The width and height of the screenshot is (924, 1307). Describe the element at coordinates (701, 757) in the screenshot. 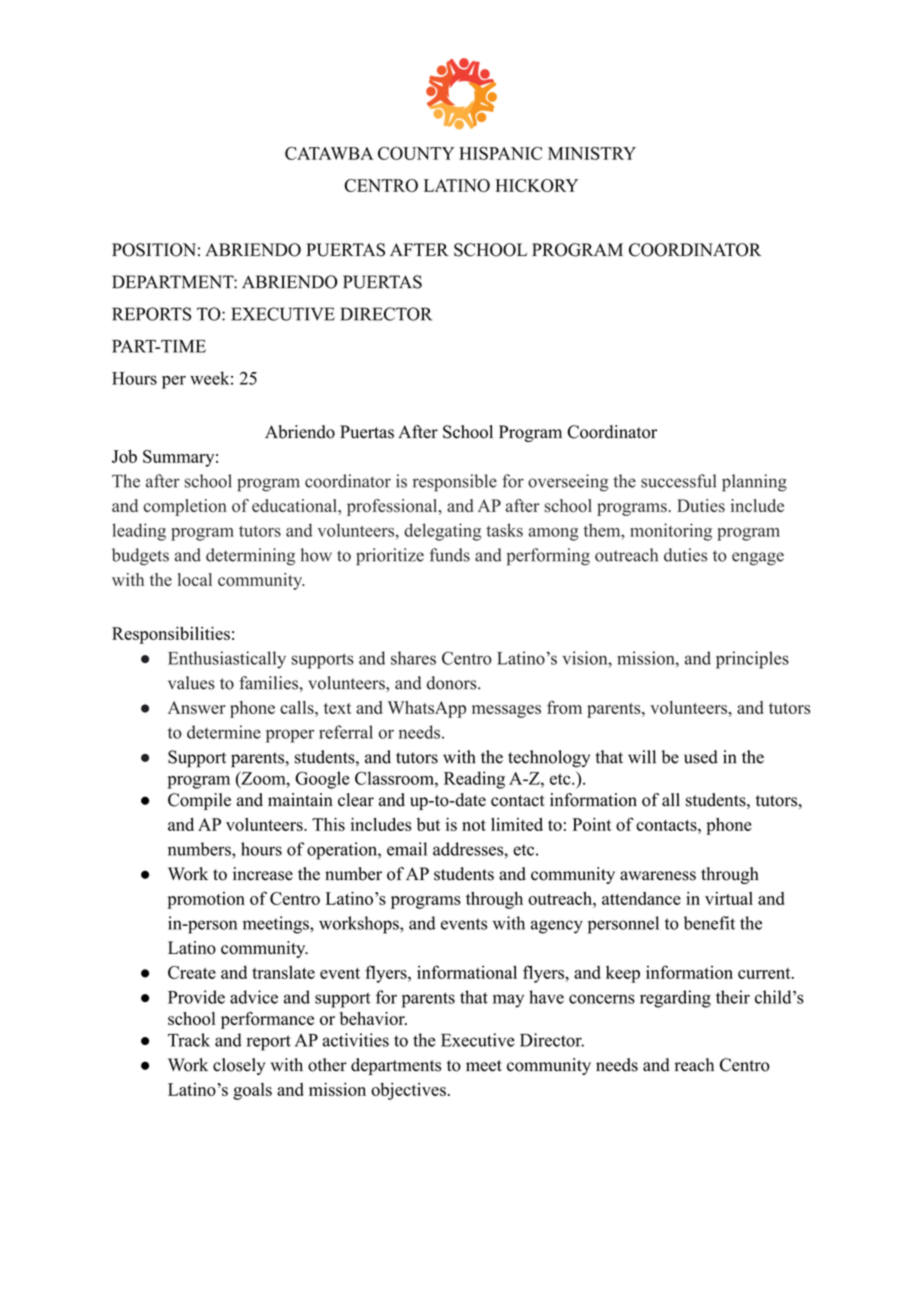

I see `used` at that location.
